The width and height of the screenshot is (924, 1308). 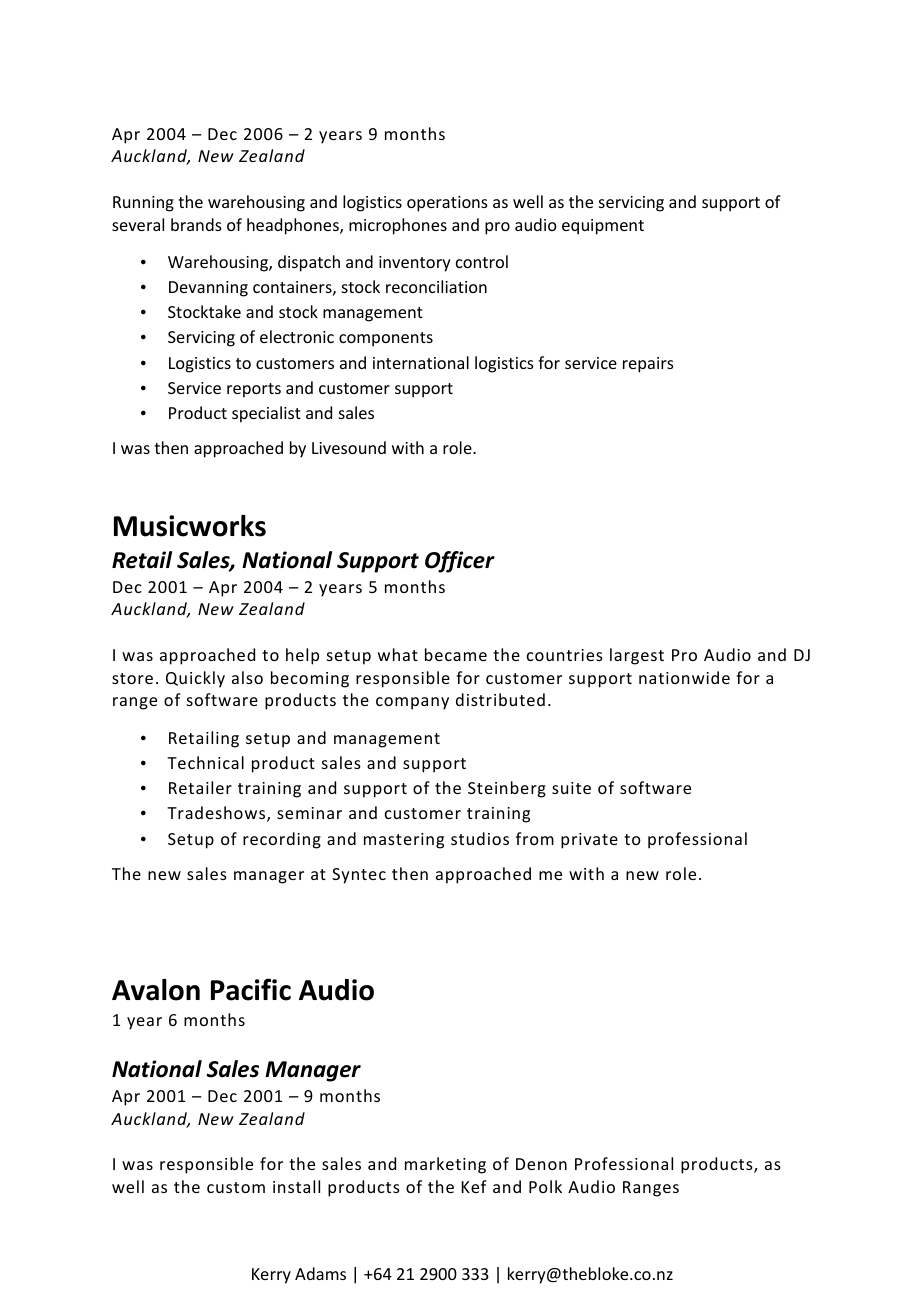 I want to click on mastering, so click(x=404, y=841).
